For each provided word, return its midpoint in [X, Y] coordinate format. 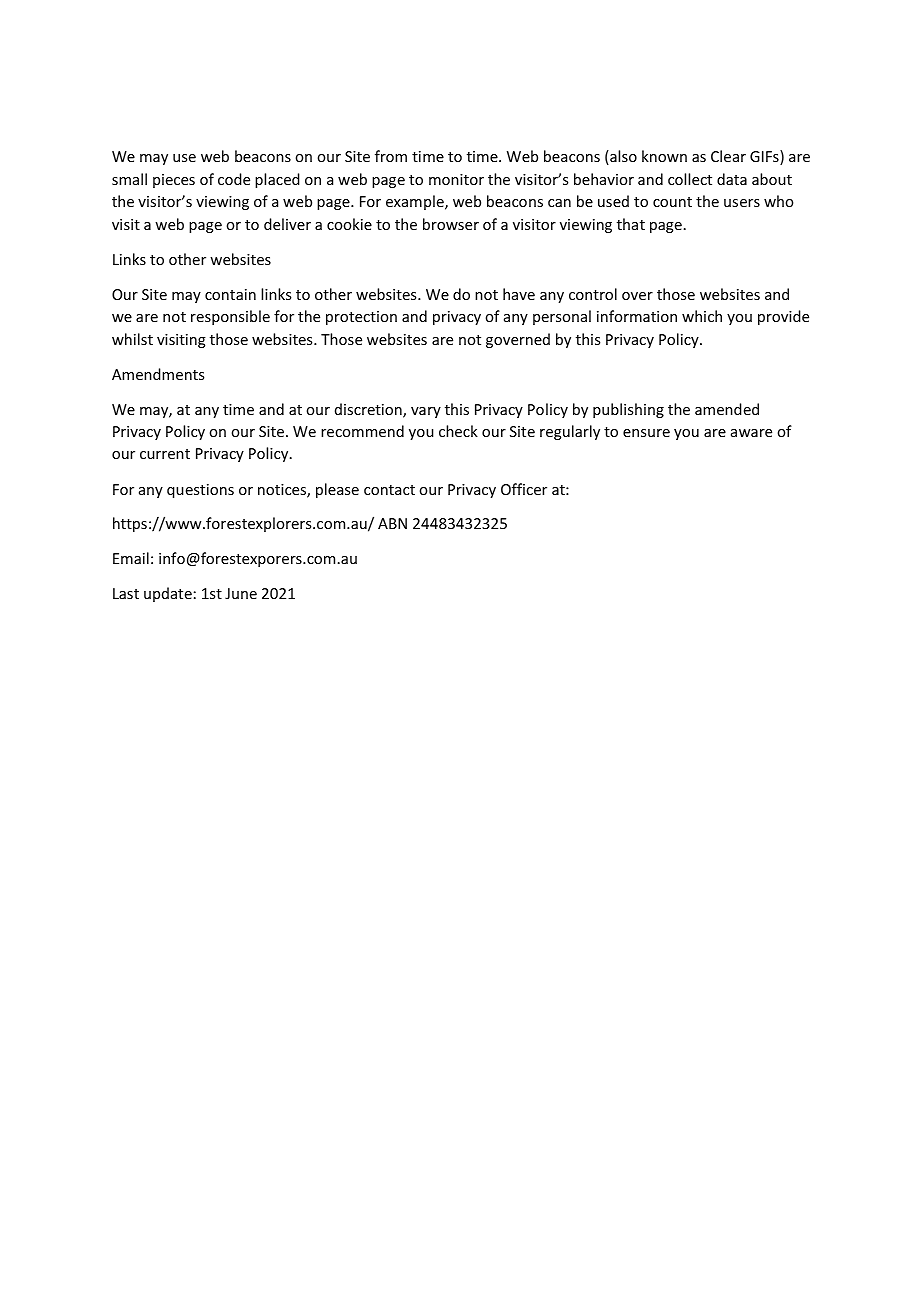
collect [690, 179]
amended [727, 409]
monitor [456, 179]
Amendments [158, 374]
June [241, 593]
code [234, 179]
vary [426, 412]
